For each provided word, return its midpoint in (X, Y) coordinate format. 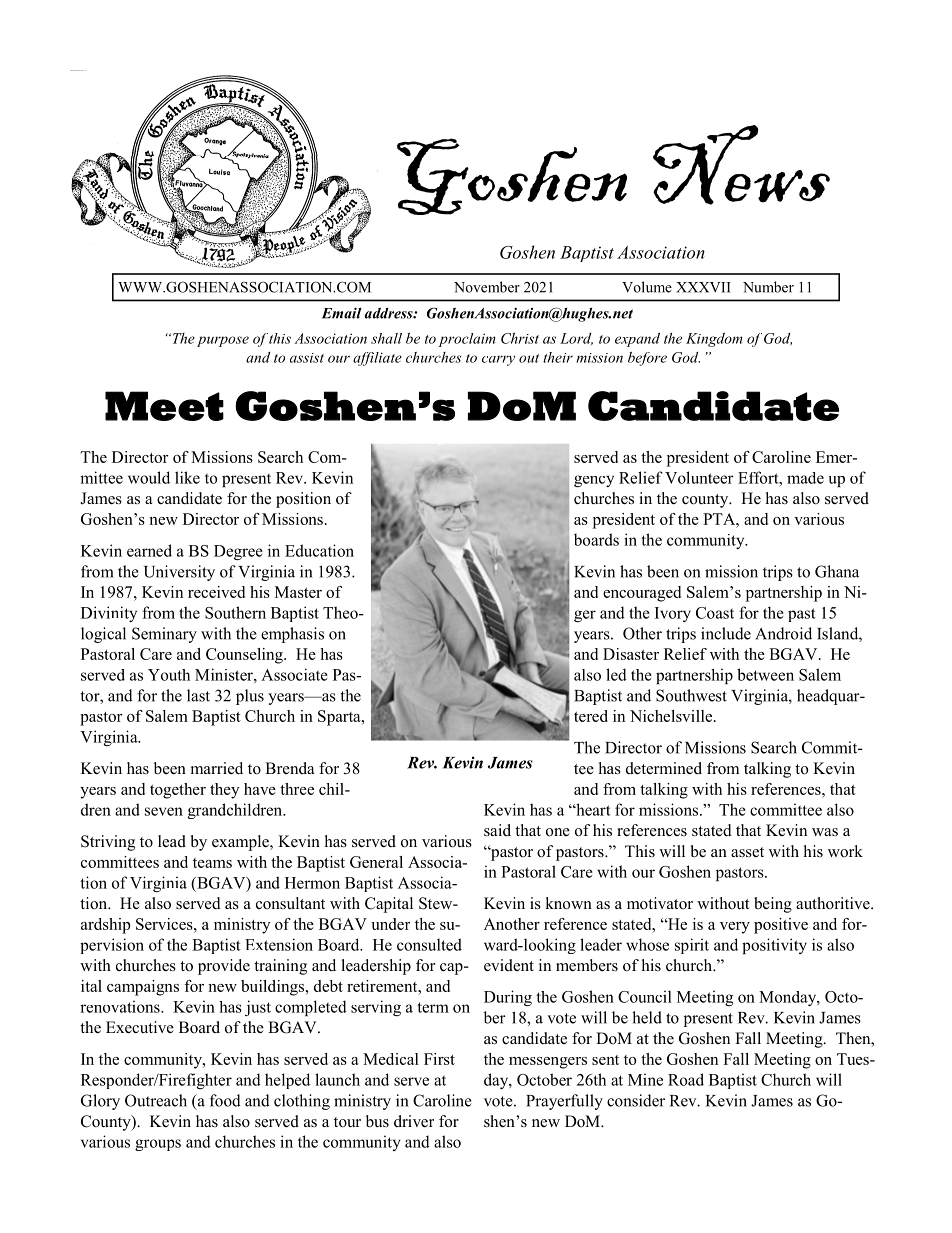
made (805, 478)
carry (498, 360)
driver (414, 1121)
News (741, 165)
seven (164, 811)
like (187, 477)
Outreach (156, 1100)
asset (747, 852)
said (497, 830)
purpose (223, 341)
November (487, 287)
